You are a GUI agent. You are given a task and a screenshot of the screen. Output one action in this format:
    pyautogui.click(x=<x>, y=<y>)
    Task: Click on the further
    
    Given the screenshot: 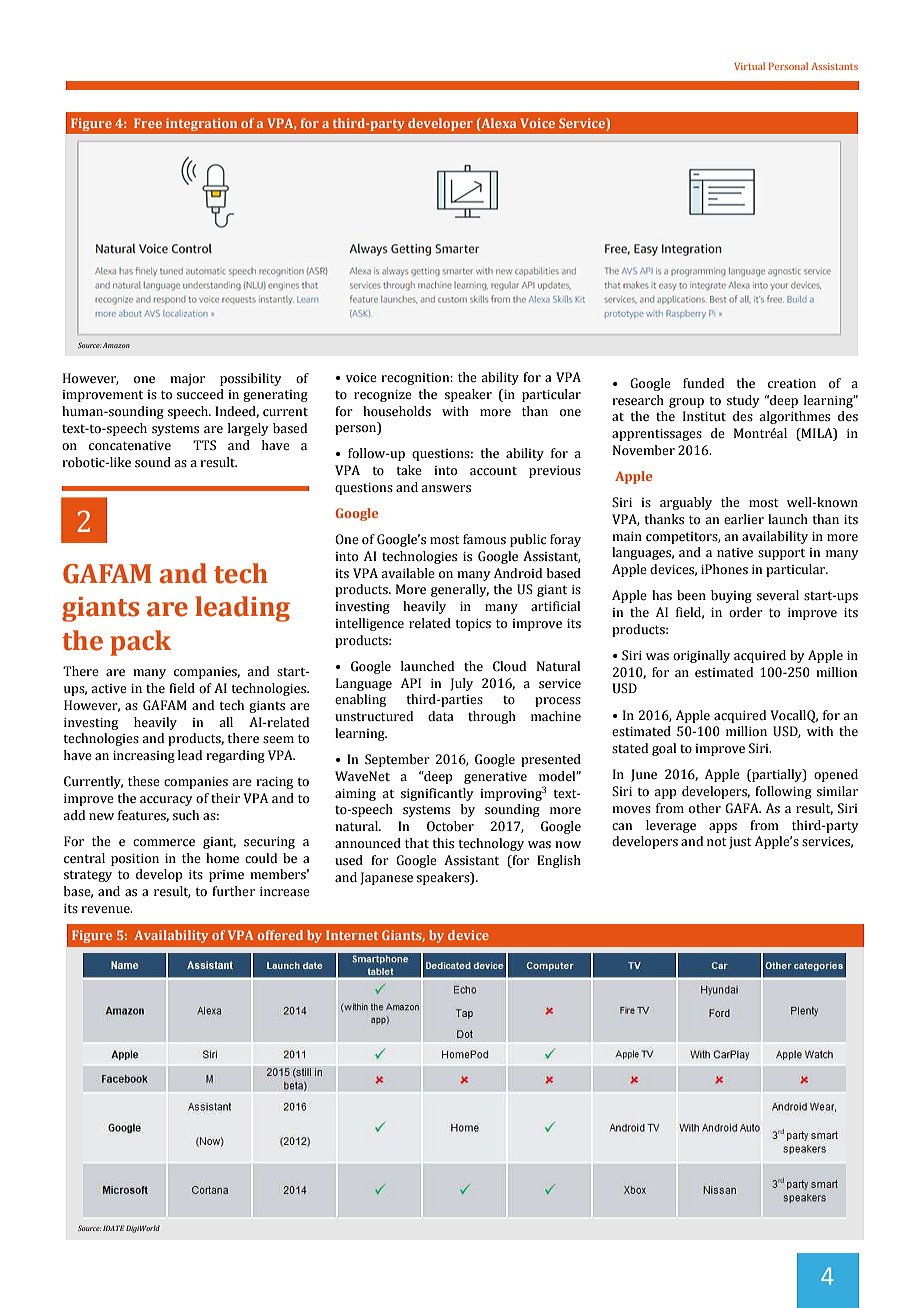 What is the action you would take?
    pyautogui.click(x=233, y=891)
